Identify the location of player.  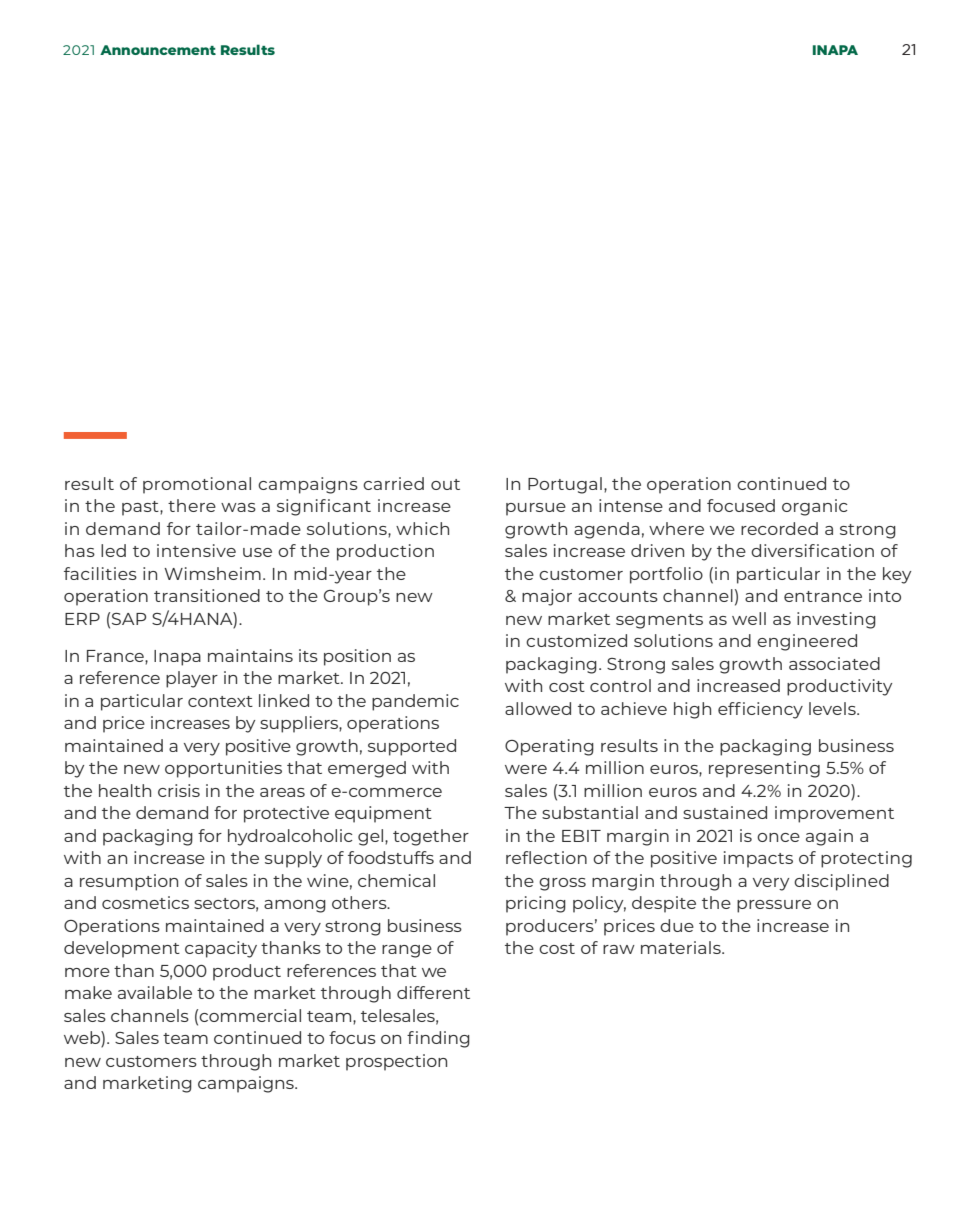
(192, 679).
